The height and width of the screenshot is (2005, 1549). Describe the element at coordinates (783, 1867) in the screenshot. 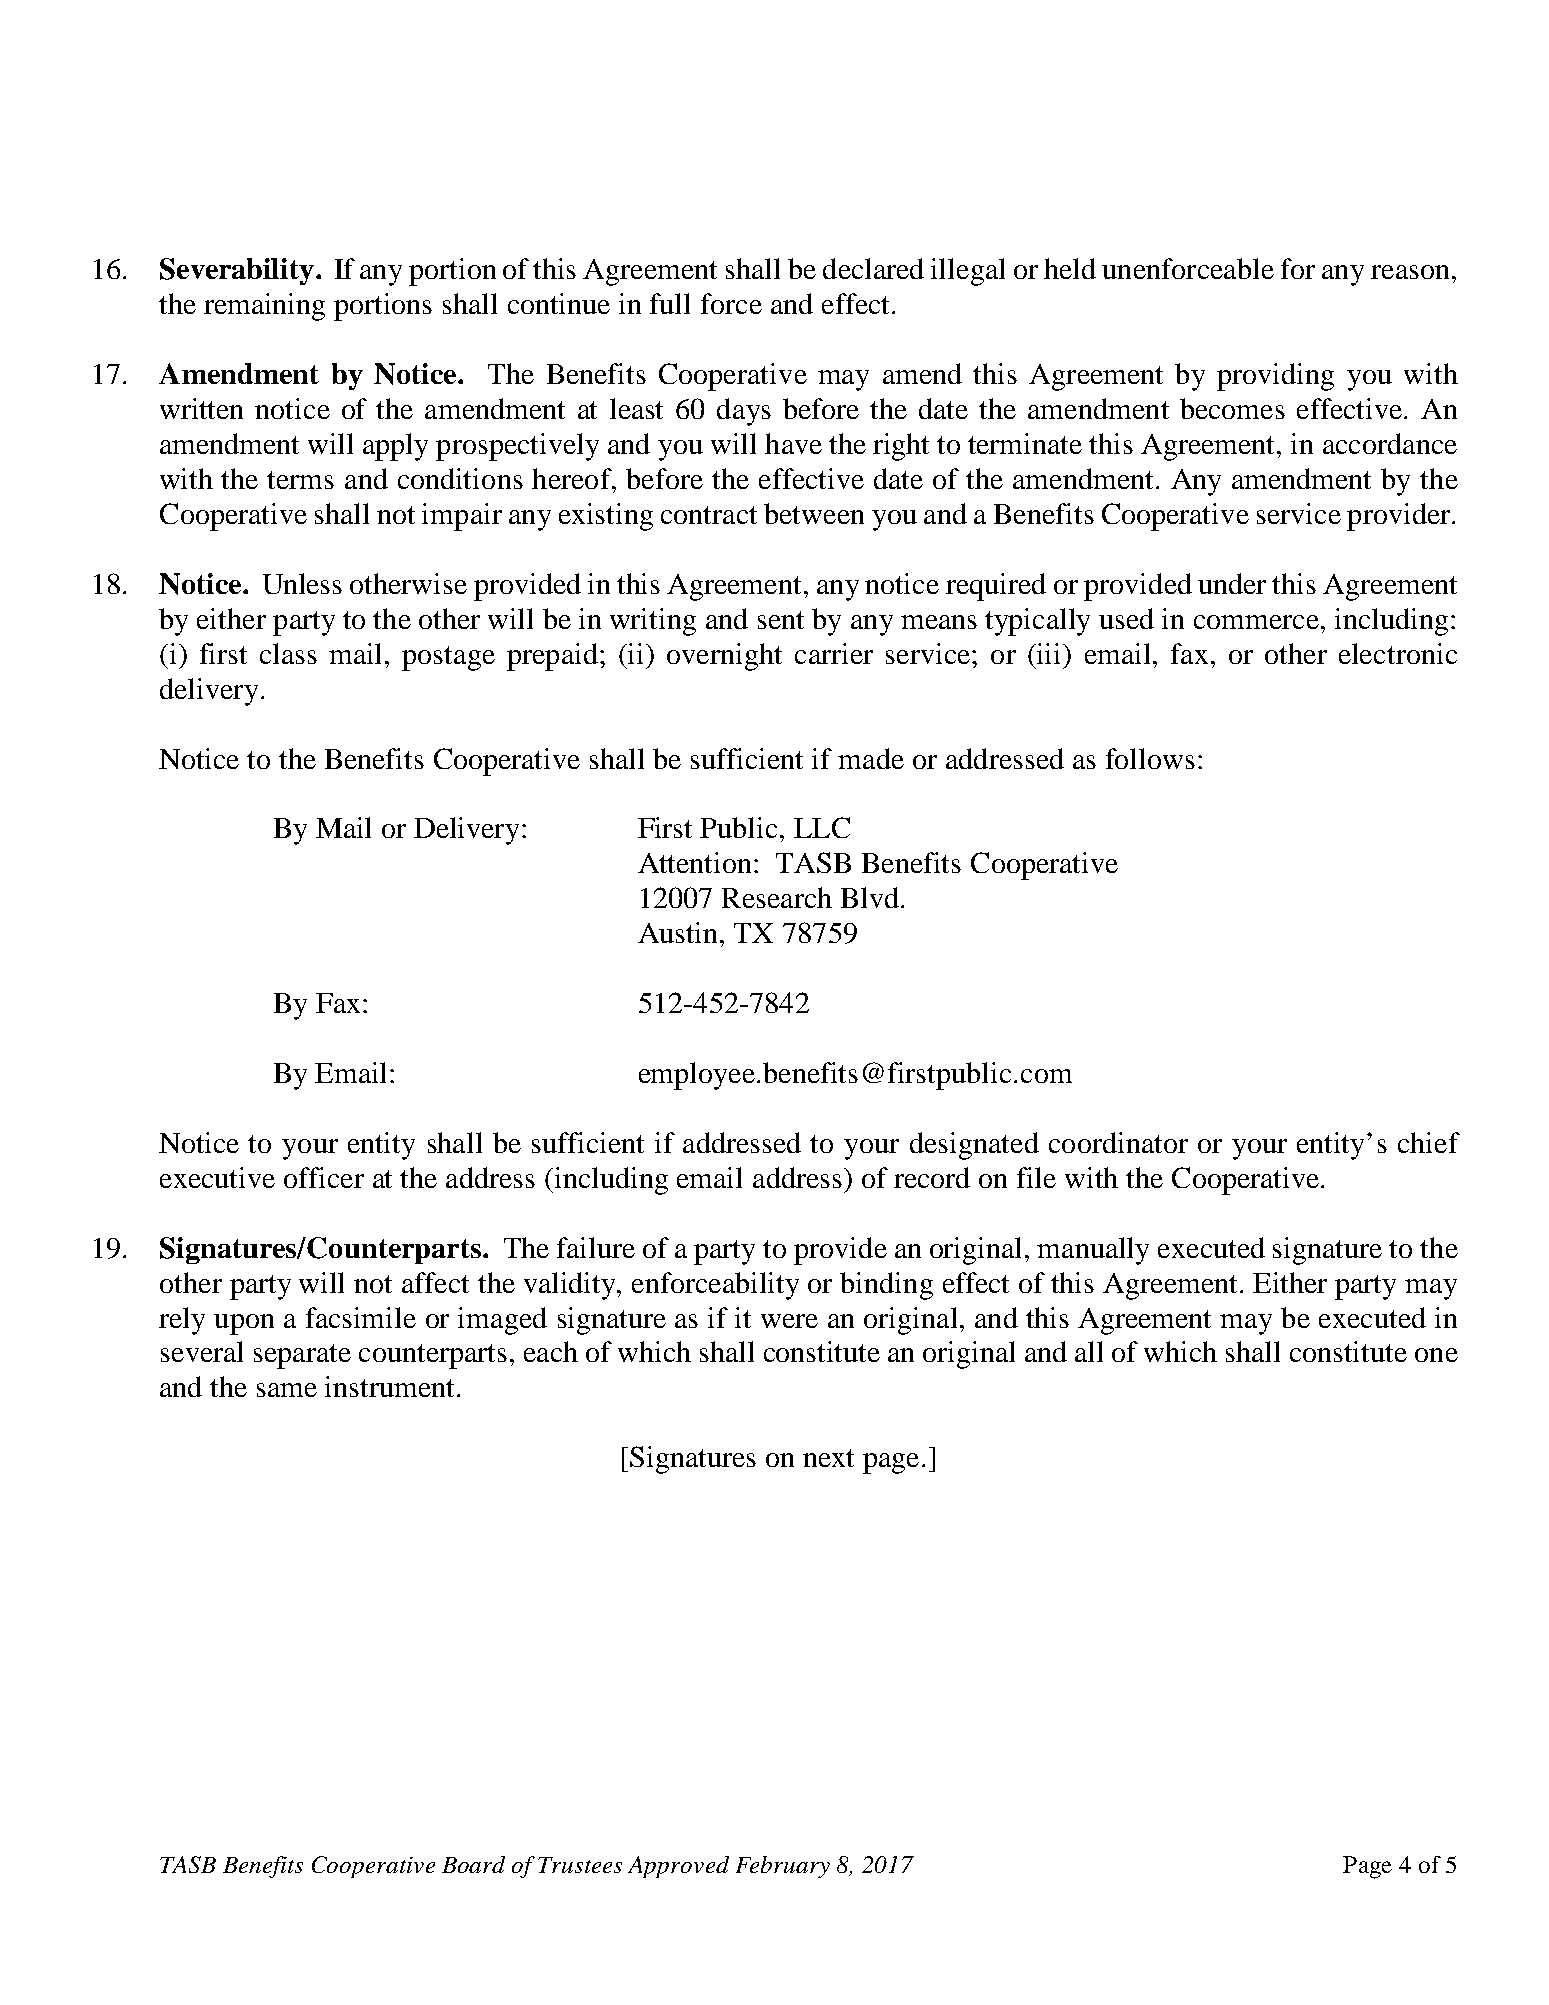

I see `February` at that location.
